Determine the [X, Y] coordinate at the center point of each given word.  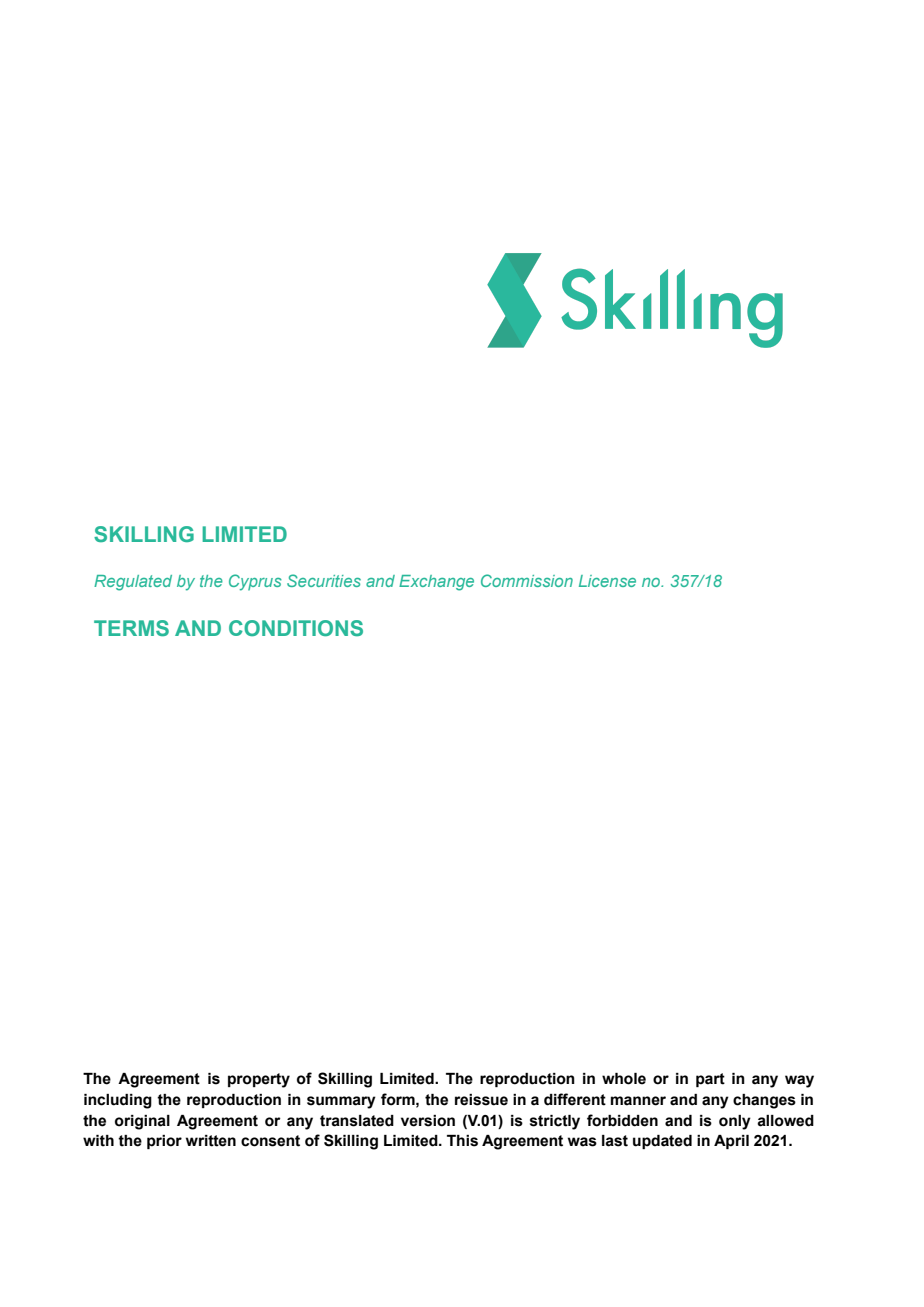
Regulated [133, 583]
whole [624, 1079]
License [607, 581]
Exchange [436, 583]
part [710, 1080]
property [259, 1080]
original [142, 1122]
